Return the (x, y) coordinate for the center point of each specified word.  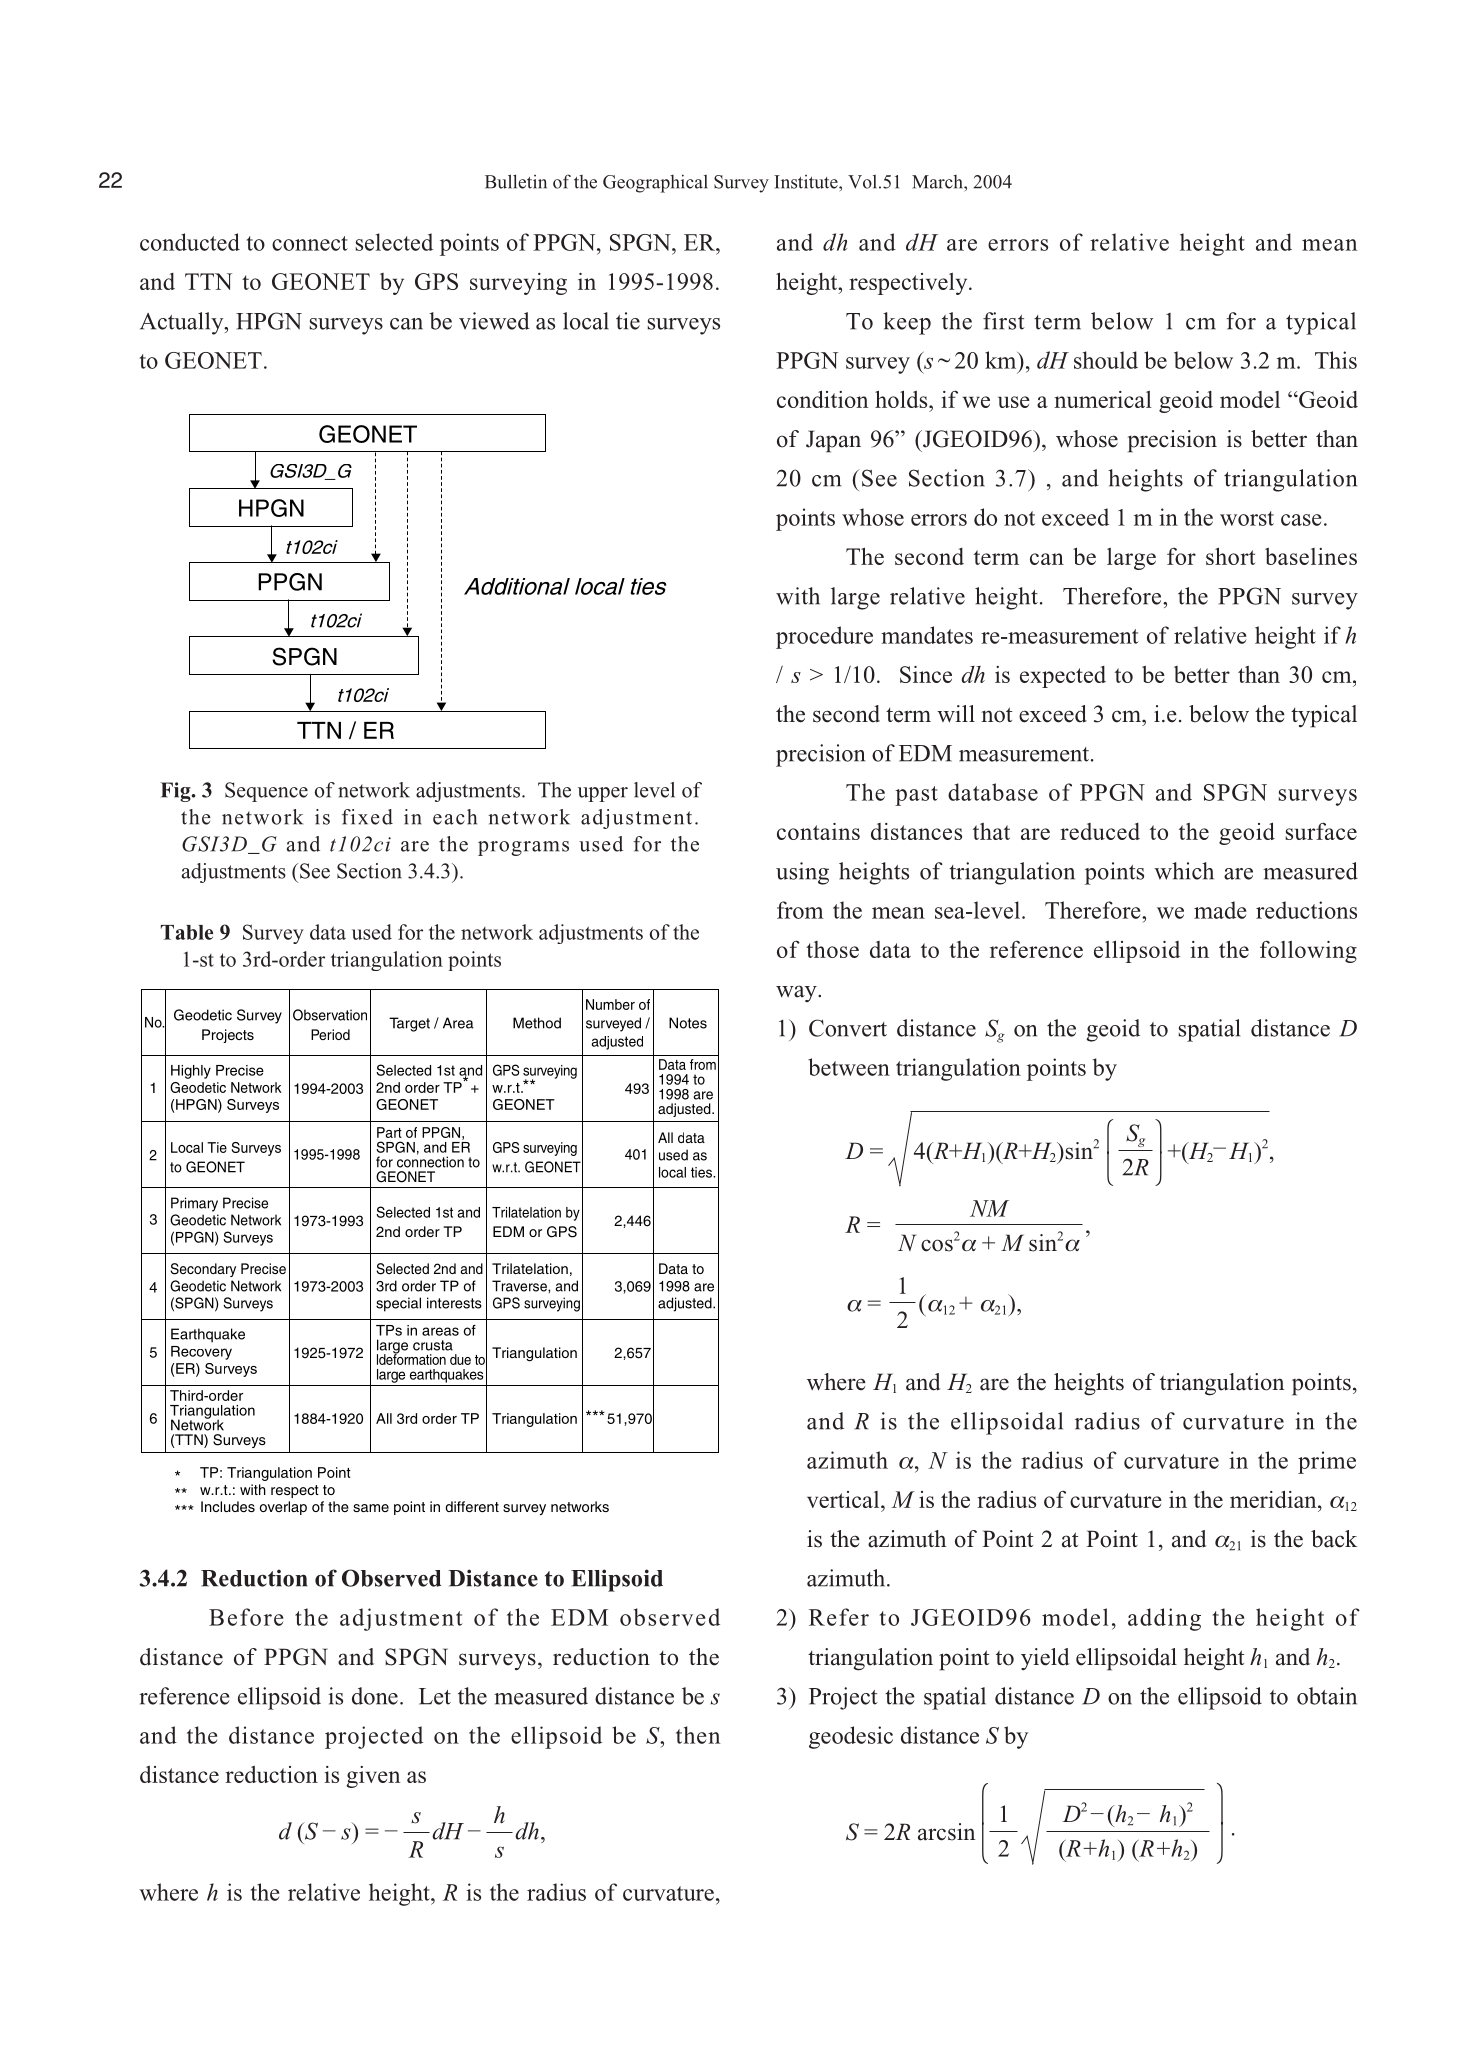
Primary (194, 1204)
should (1106, 360)
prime (1327, 1462)
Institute (807, 182)
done (375, 1696)
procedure (824, 637)
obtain (1327, 1696)
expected (1063, 677)
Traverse (520, 1286)
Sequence (266, 792)
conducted (190, 242)
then (698, 1735)
